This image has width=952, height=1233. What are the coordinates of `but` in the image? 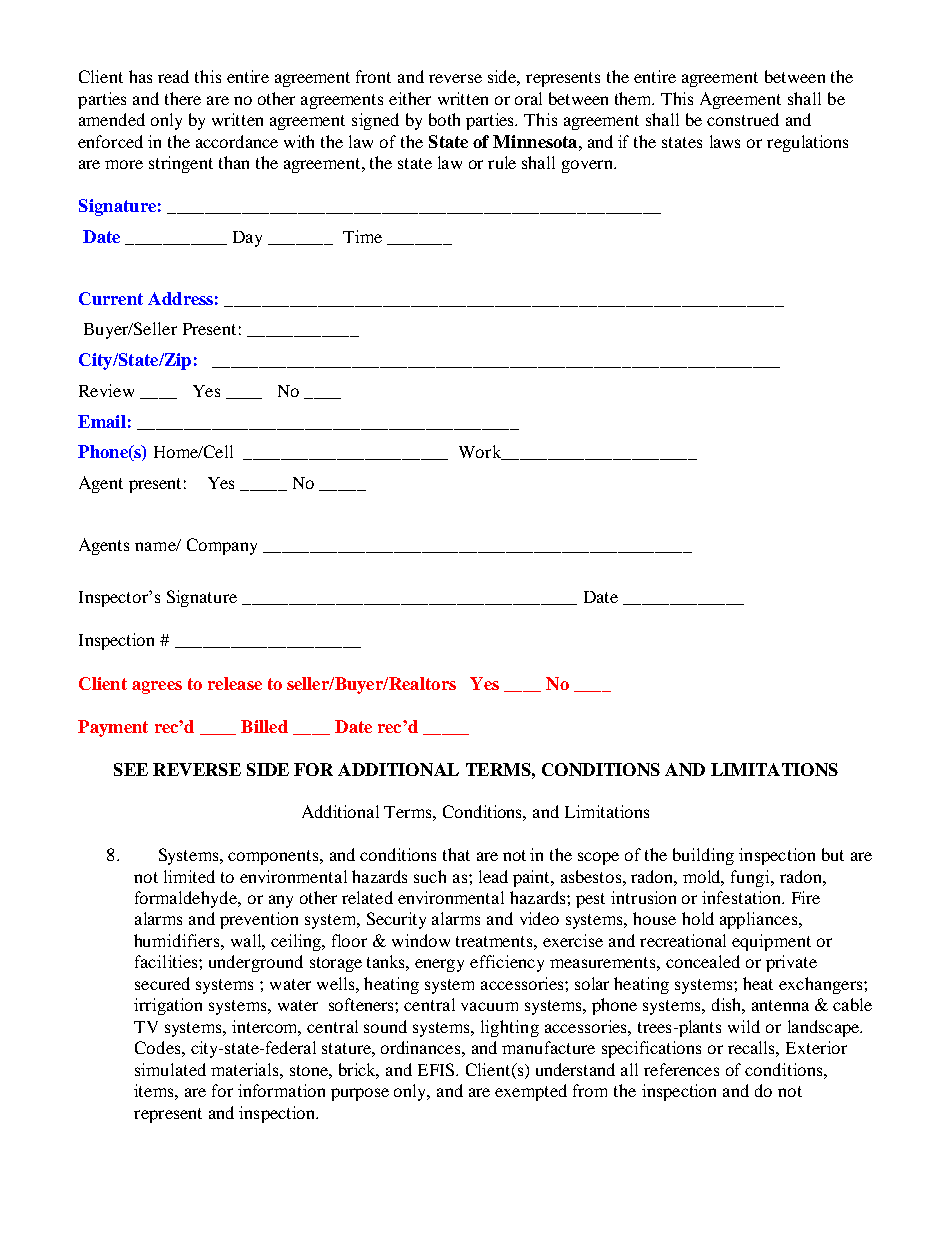 It's located at (833, 854).
